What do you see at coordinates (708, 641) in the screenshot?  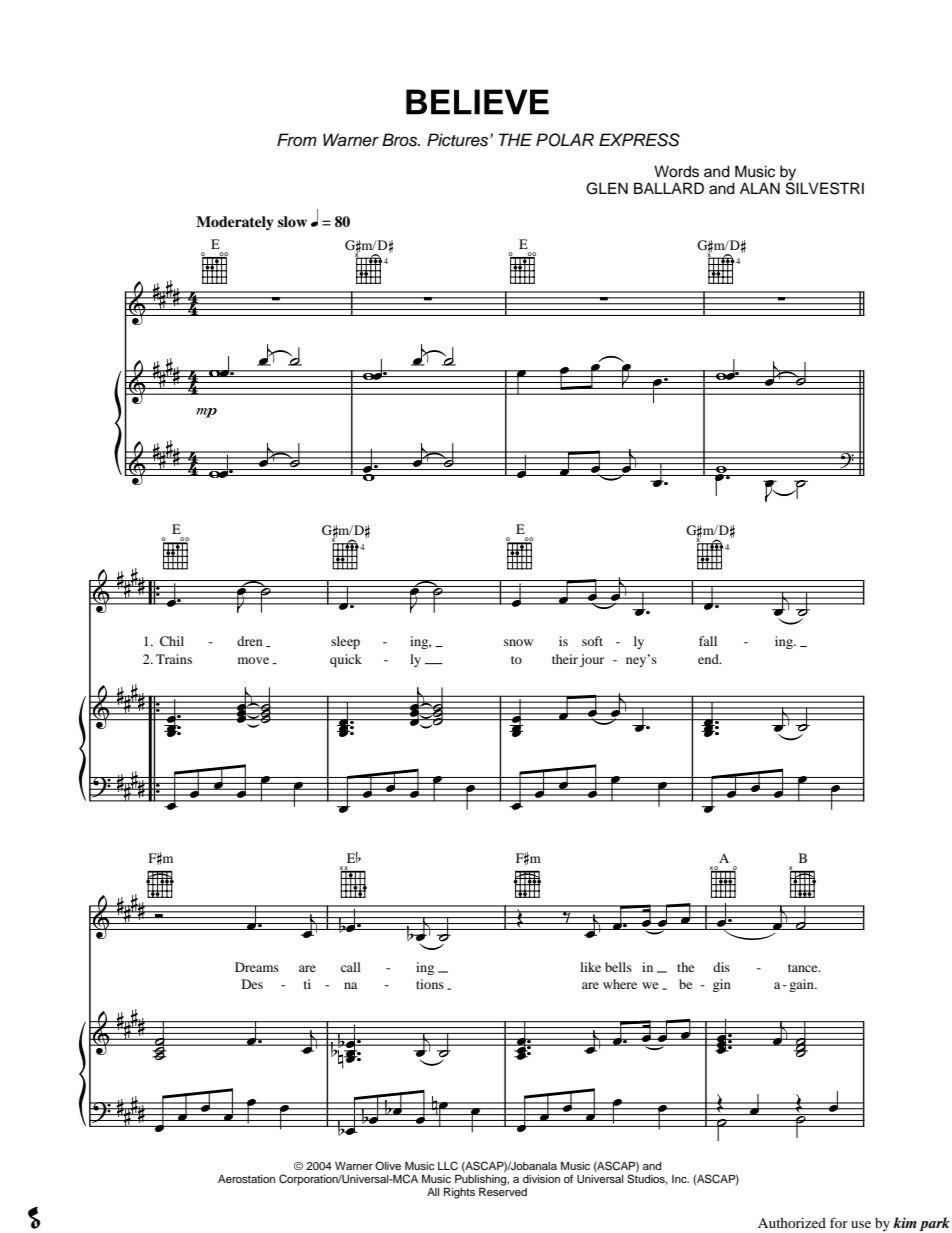 I see `fall` at bounding box center [708, 641].
